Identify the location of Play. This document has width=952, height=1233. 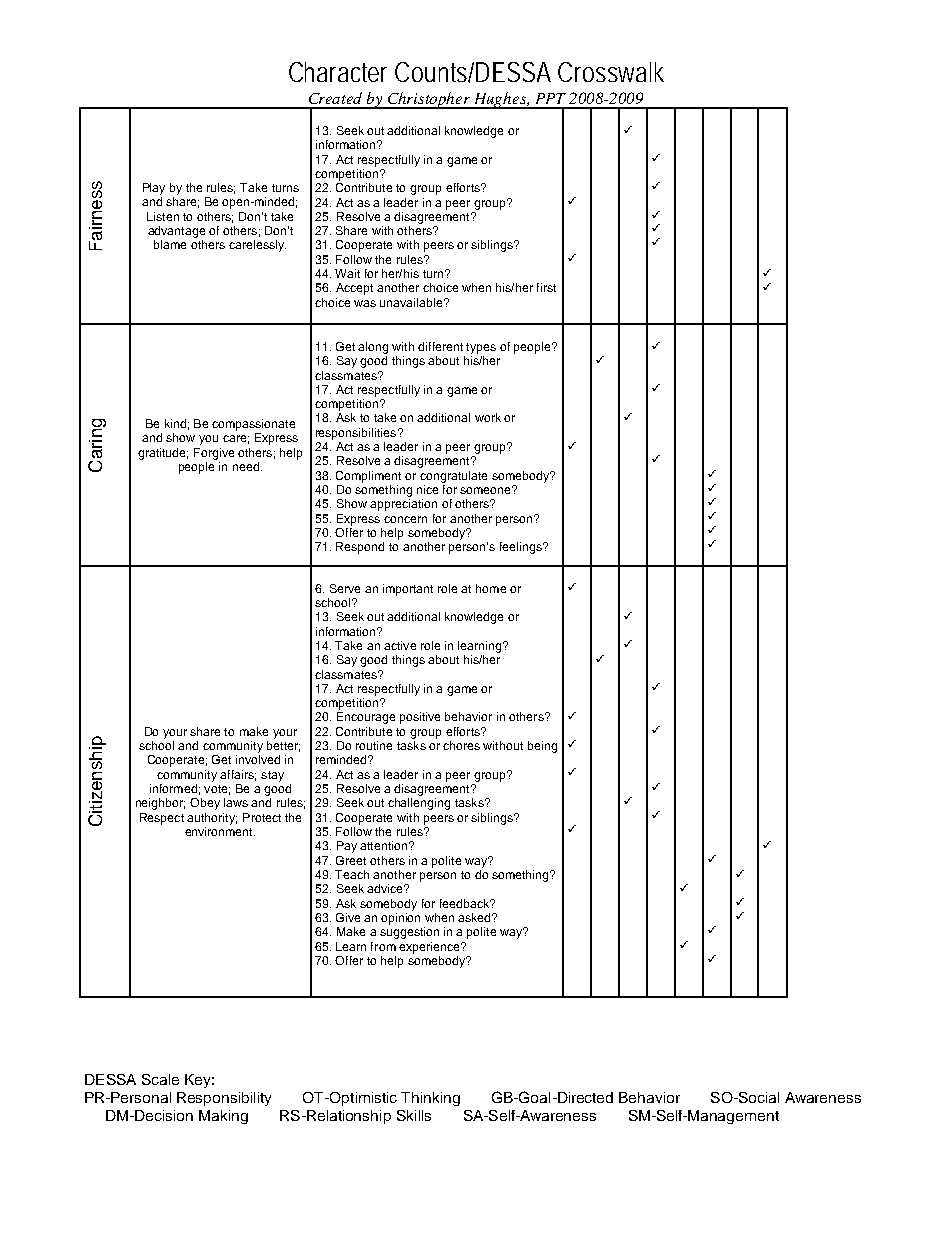
(154, 189).
